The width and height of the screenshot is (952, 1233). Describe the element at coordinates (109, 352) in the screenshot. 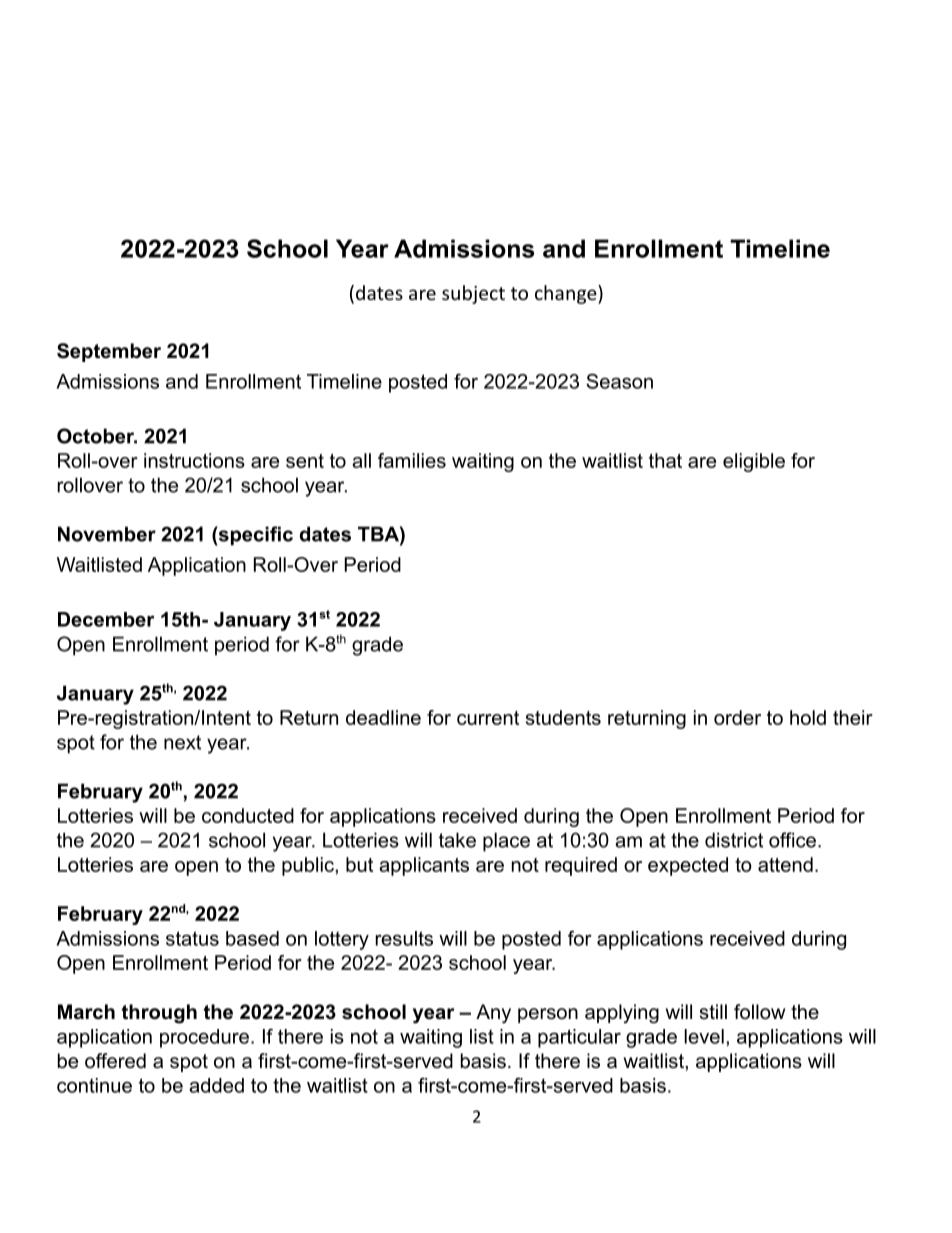

I see `September` at that location.
